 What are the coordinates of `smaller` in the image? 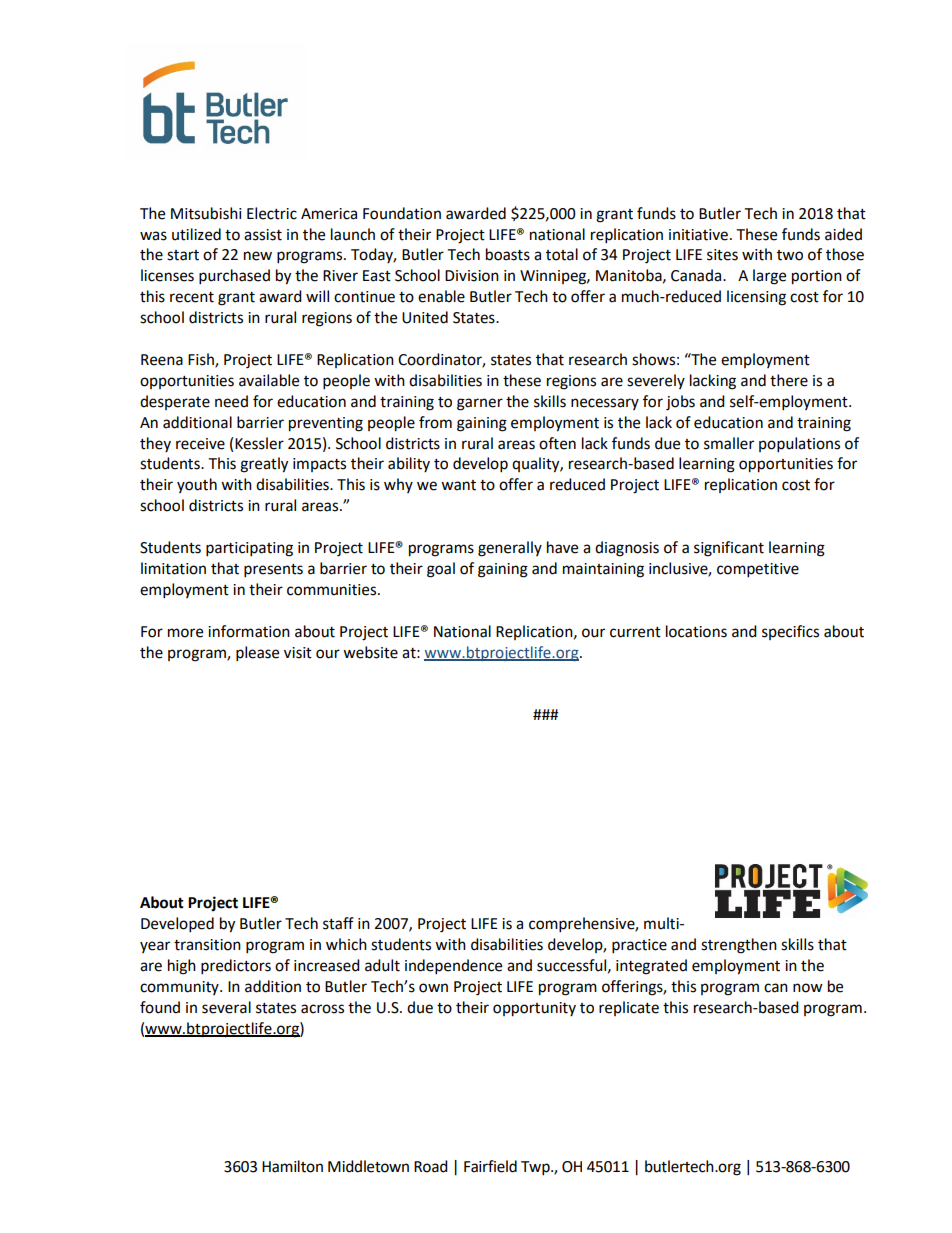 It's located at (729, 443).
